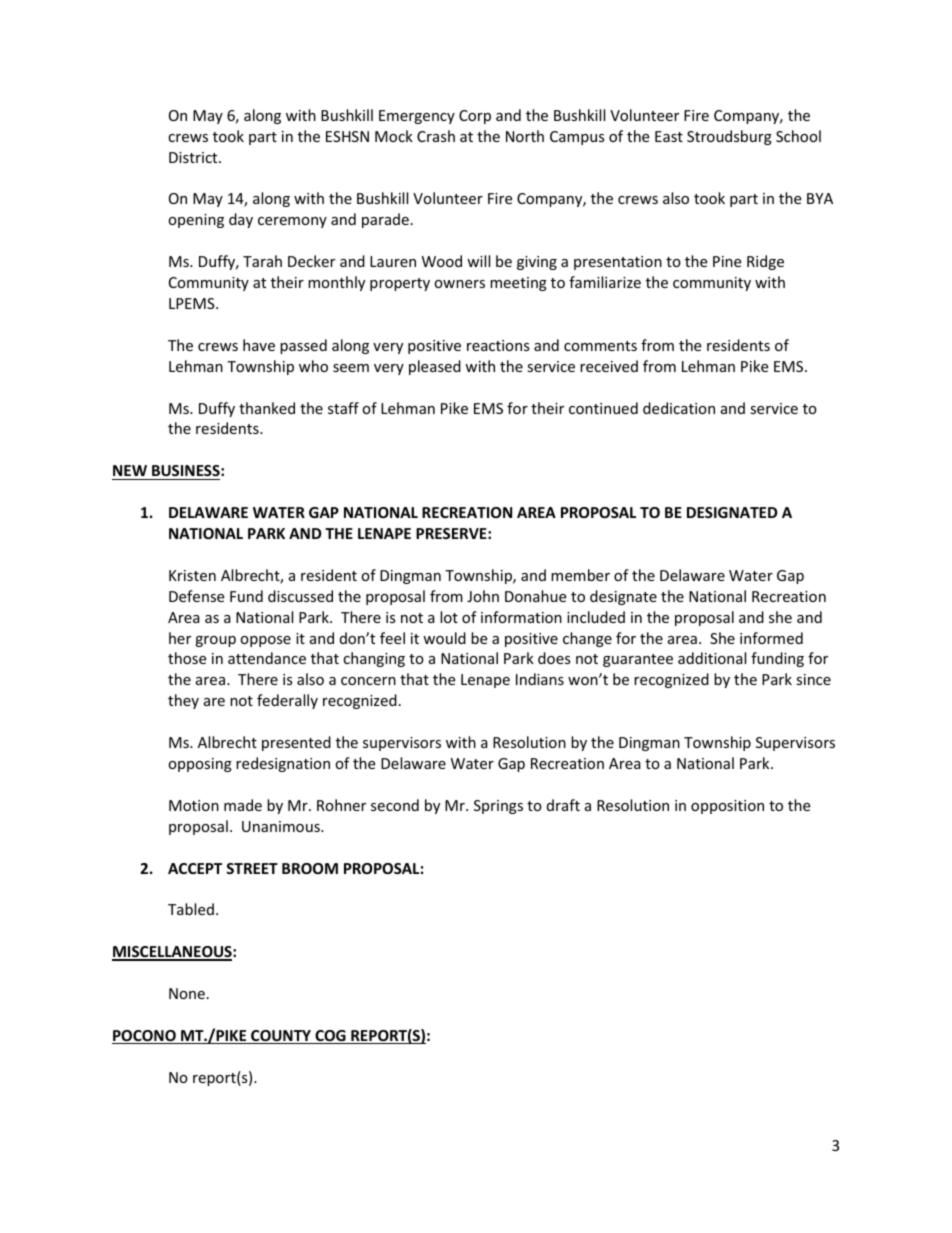 This page has height=1233, width=952. What do you see at coordinates (483, 596) in the page?
I see `John` at bounding box center [483, 596].
